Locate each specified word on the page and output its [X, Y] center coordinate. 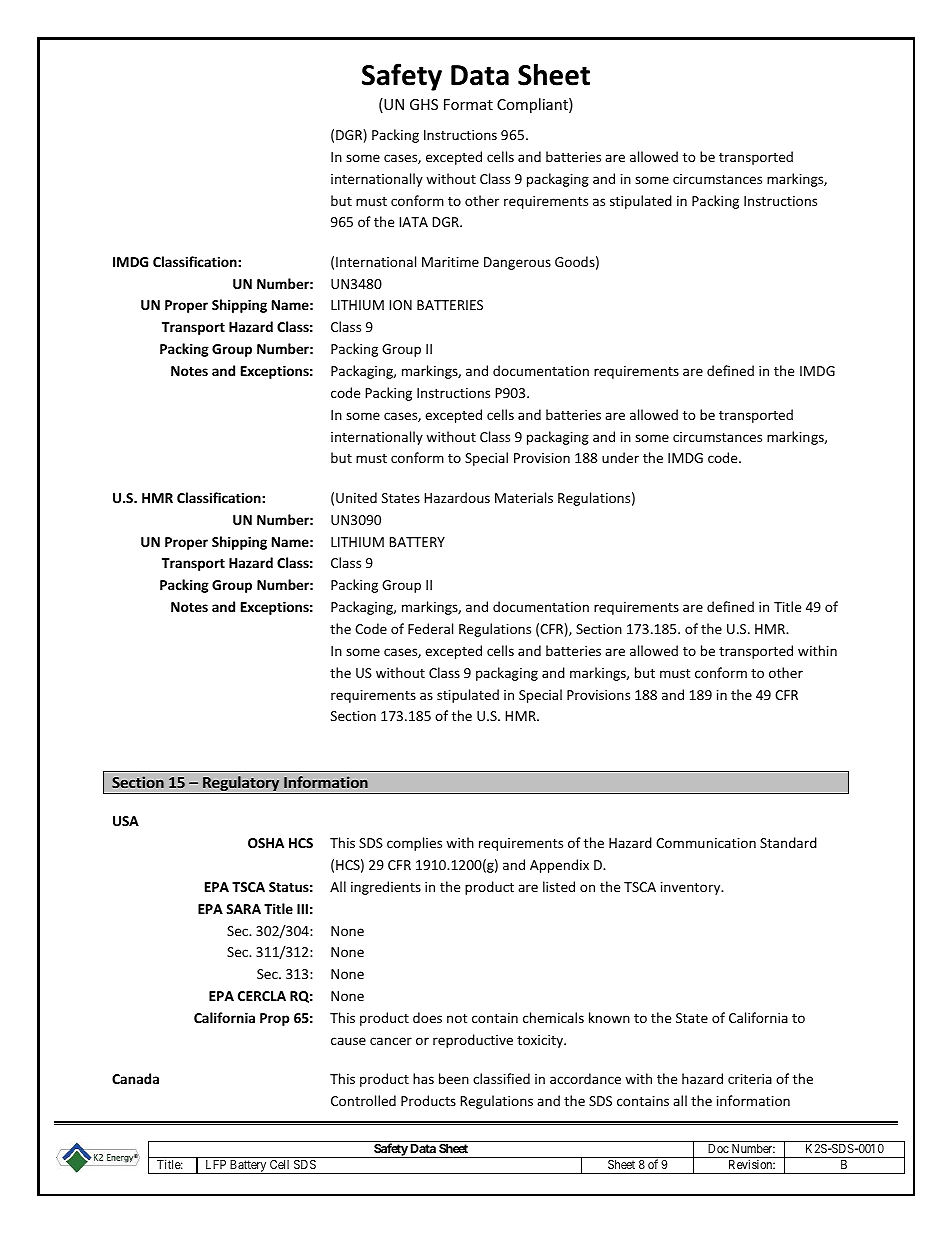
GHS [424, 104]
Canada [135, 1078]
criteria [750, 1079]
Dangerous [517, 263]
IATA [413, 222]
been [454, 1078]
